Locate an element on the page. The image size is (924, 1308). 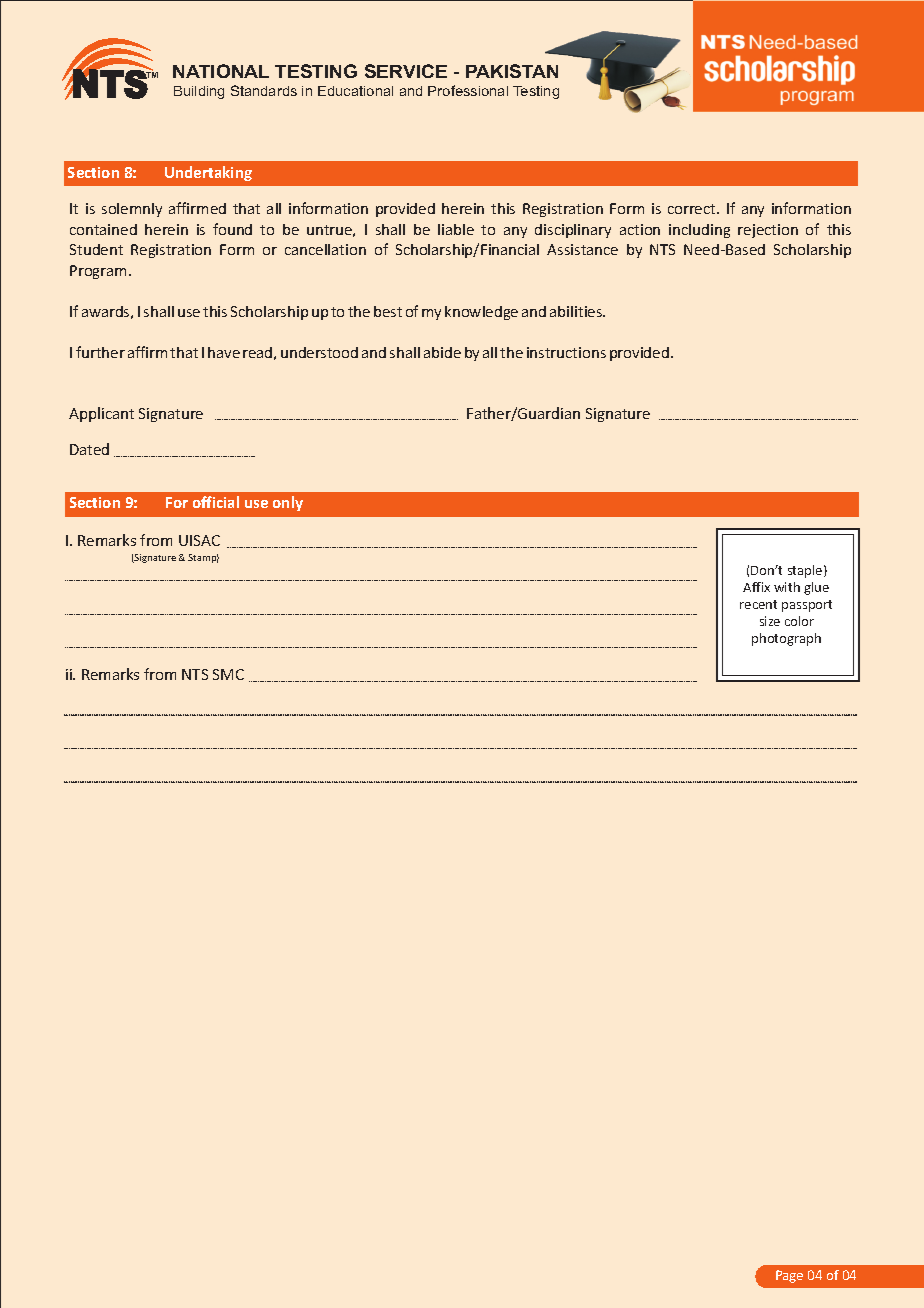
Page is located at coordinates (789, 1276).
